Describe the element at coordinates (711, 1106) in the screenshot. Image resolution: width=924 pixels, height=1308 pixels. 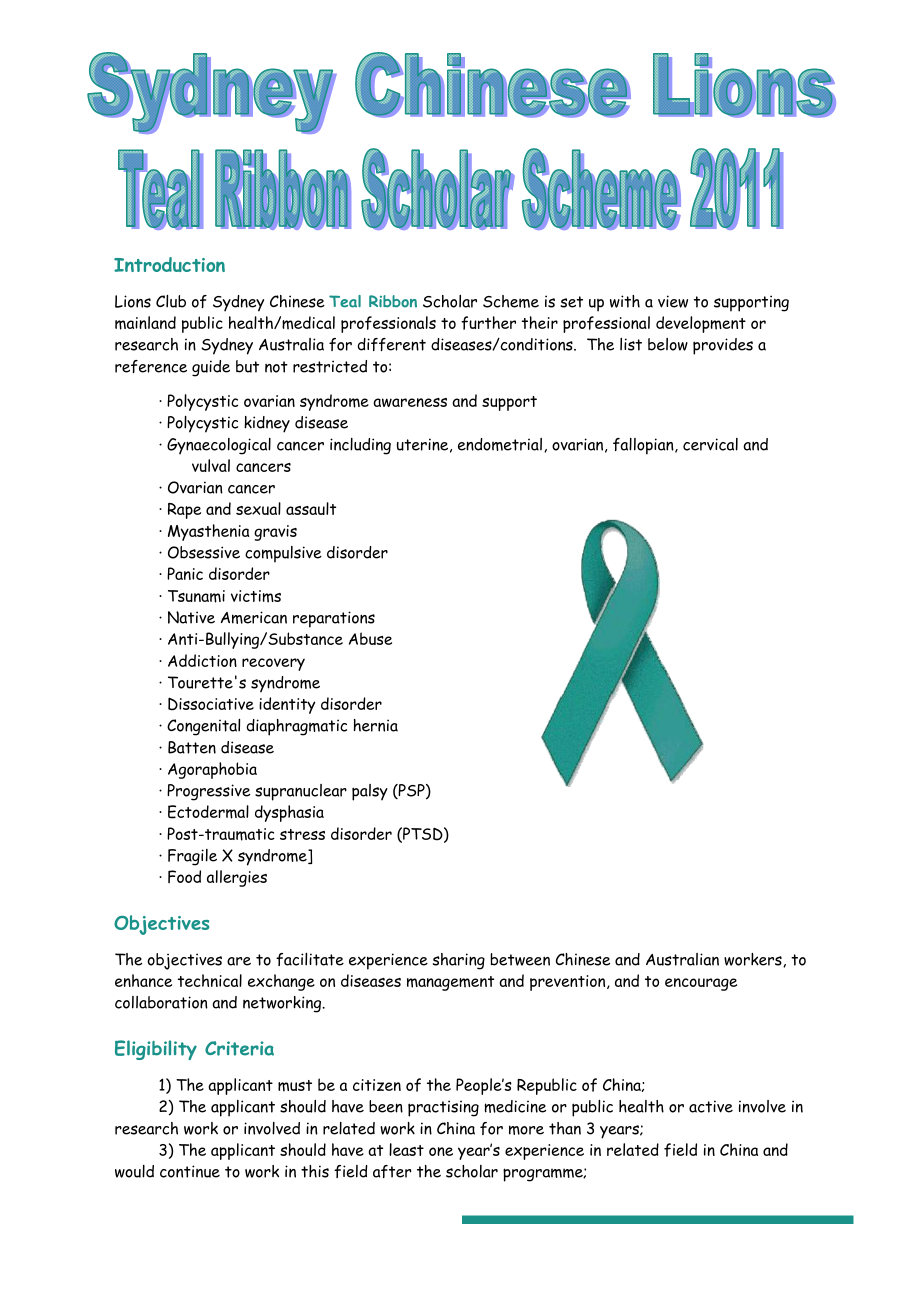
I see `active` at that location.
